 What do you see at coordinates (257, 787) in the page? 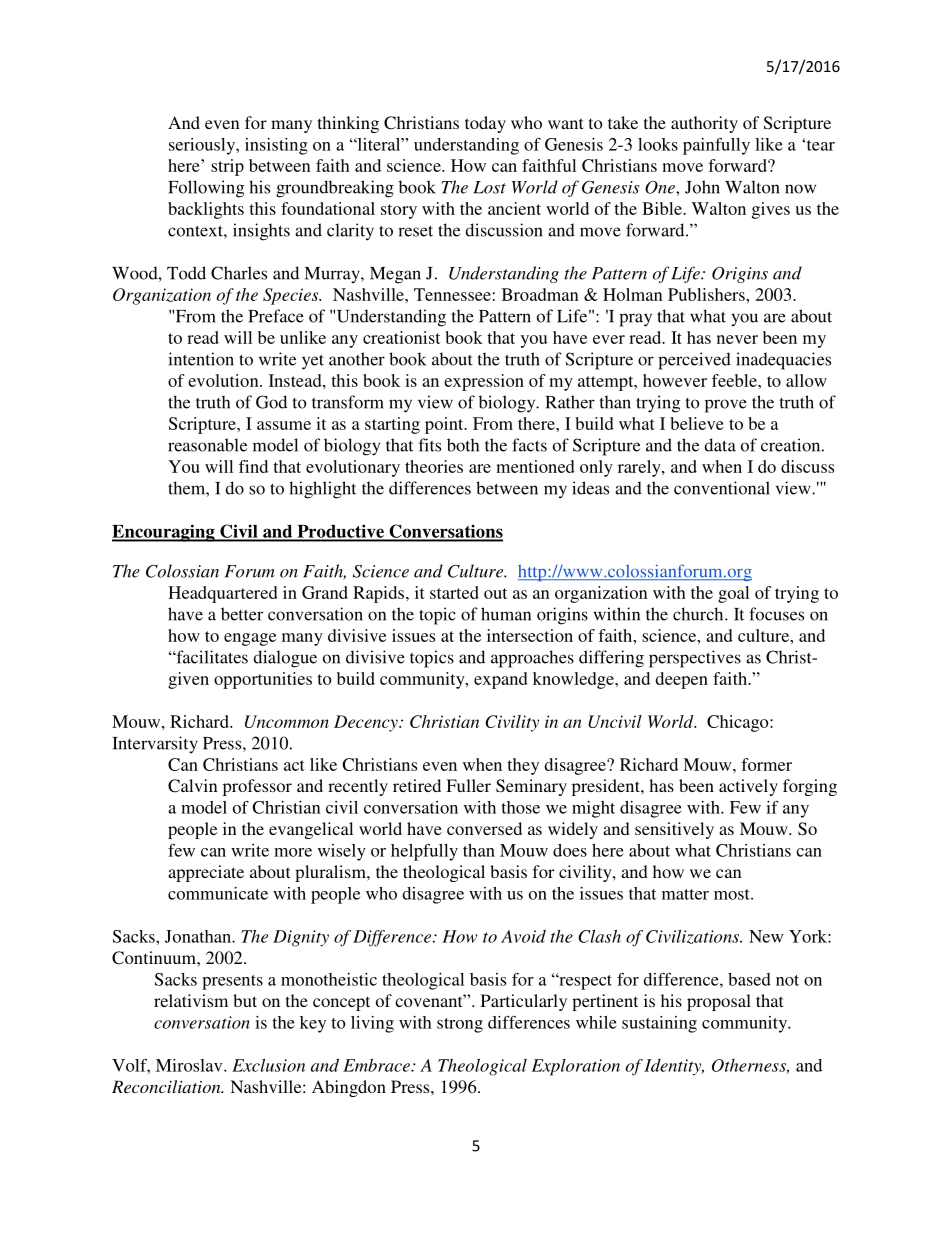
I see `professor` at bounding box center [257, 787].
